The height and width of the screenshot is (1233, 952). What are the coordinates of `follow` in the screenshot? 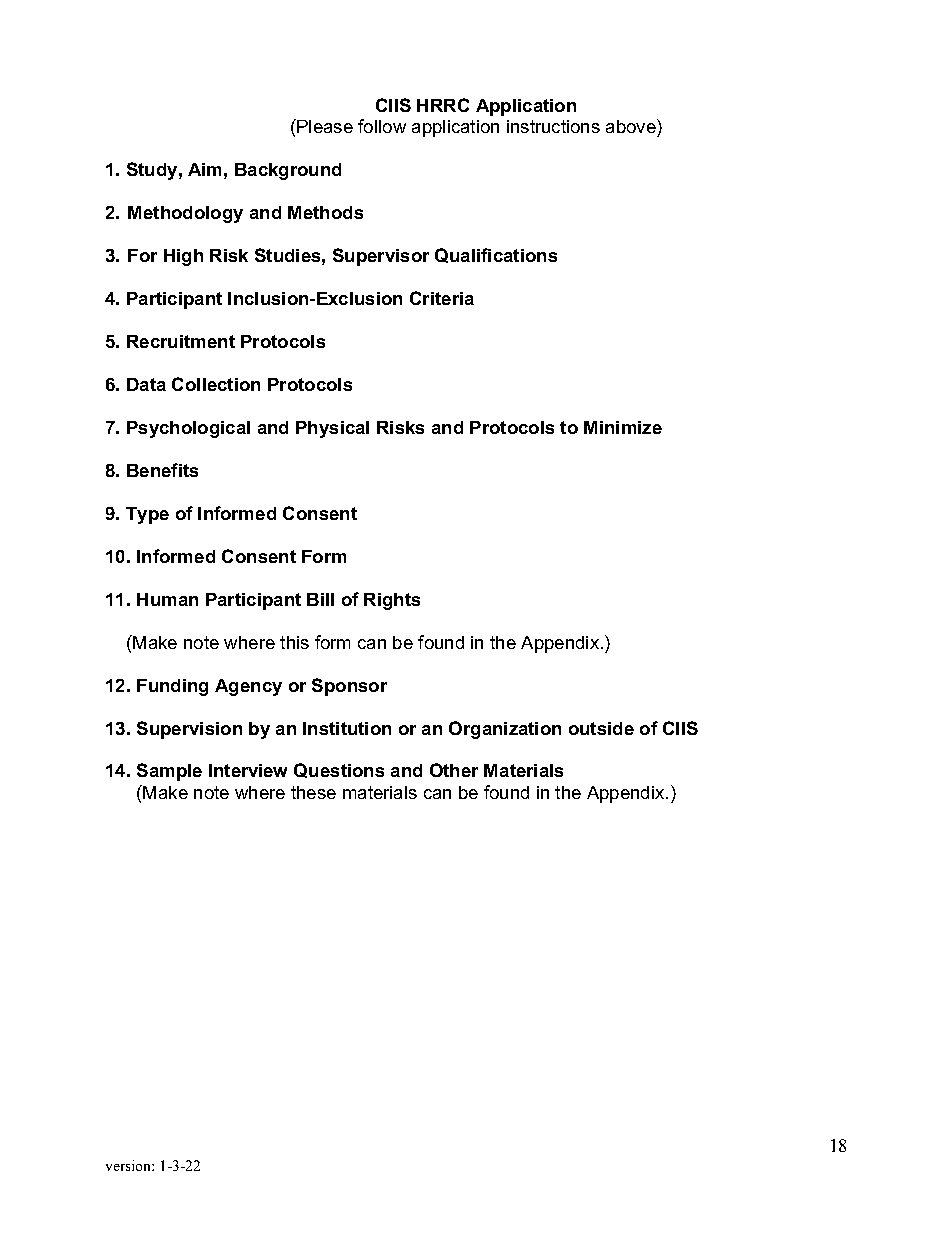 It's located at (382, 126).
